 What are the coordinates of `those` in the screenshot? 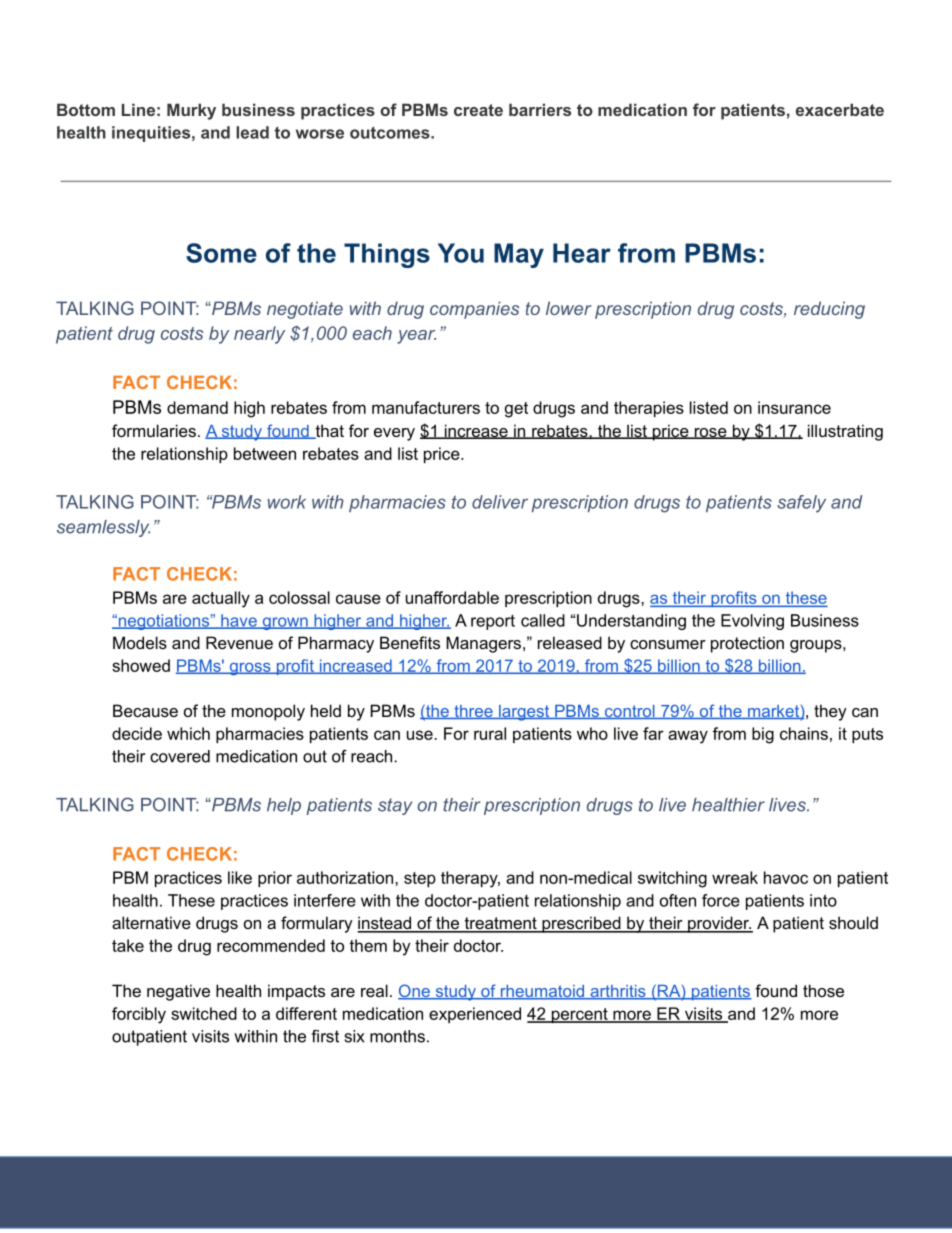 It's located at (823, 990).
